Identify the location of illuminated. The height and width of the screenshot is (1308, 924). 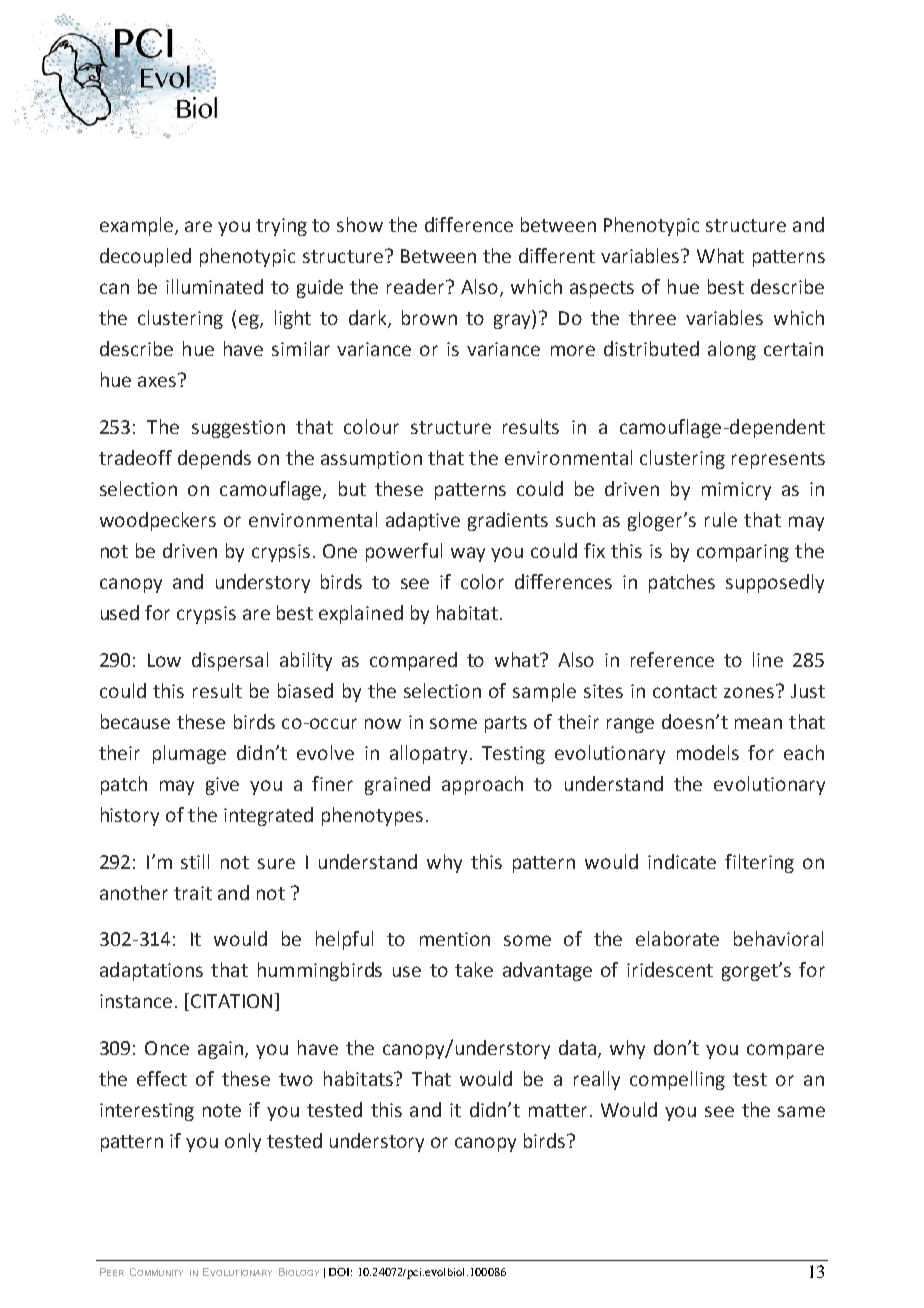
(214, 286).
